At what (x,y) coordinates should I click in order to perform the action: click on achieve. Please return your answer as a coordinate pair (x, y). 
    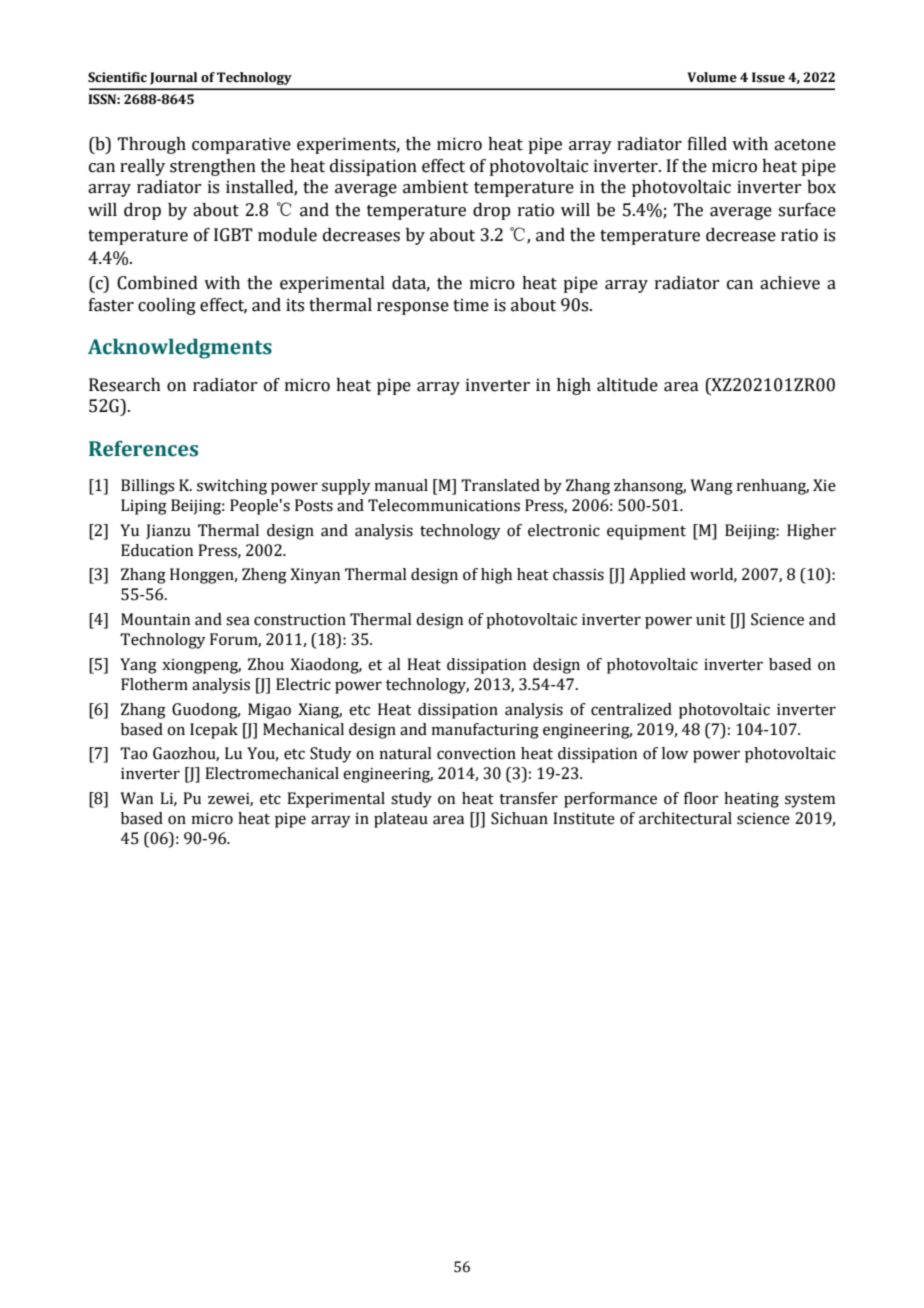
    Looking at the image, I should click on (790, 283).
